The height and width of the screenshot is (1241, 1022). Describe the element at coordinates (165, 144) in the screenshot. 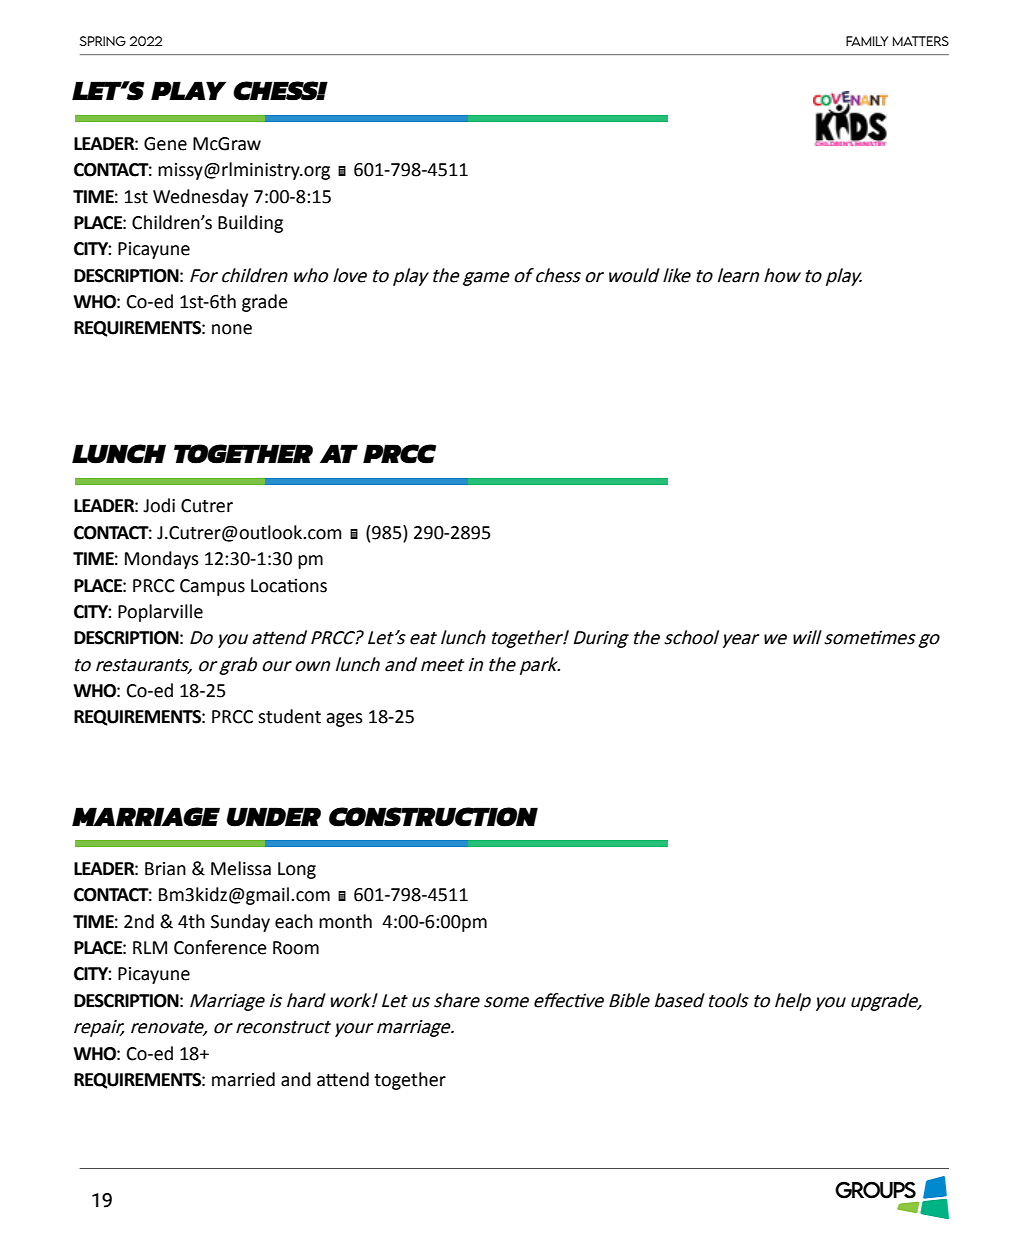

I see `Gene` at that location.
